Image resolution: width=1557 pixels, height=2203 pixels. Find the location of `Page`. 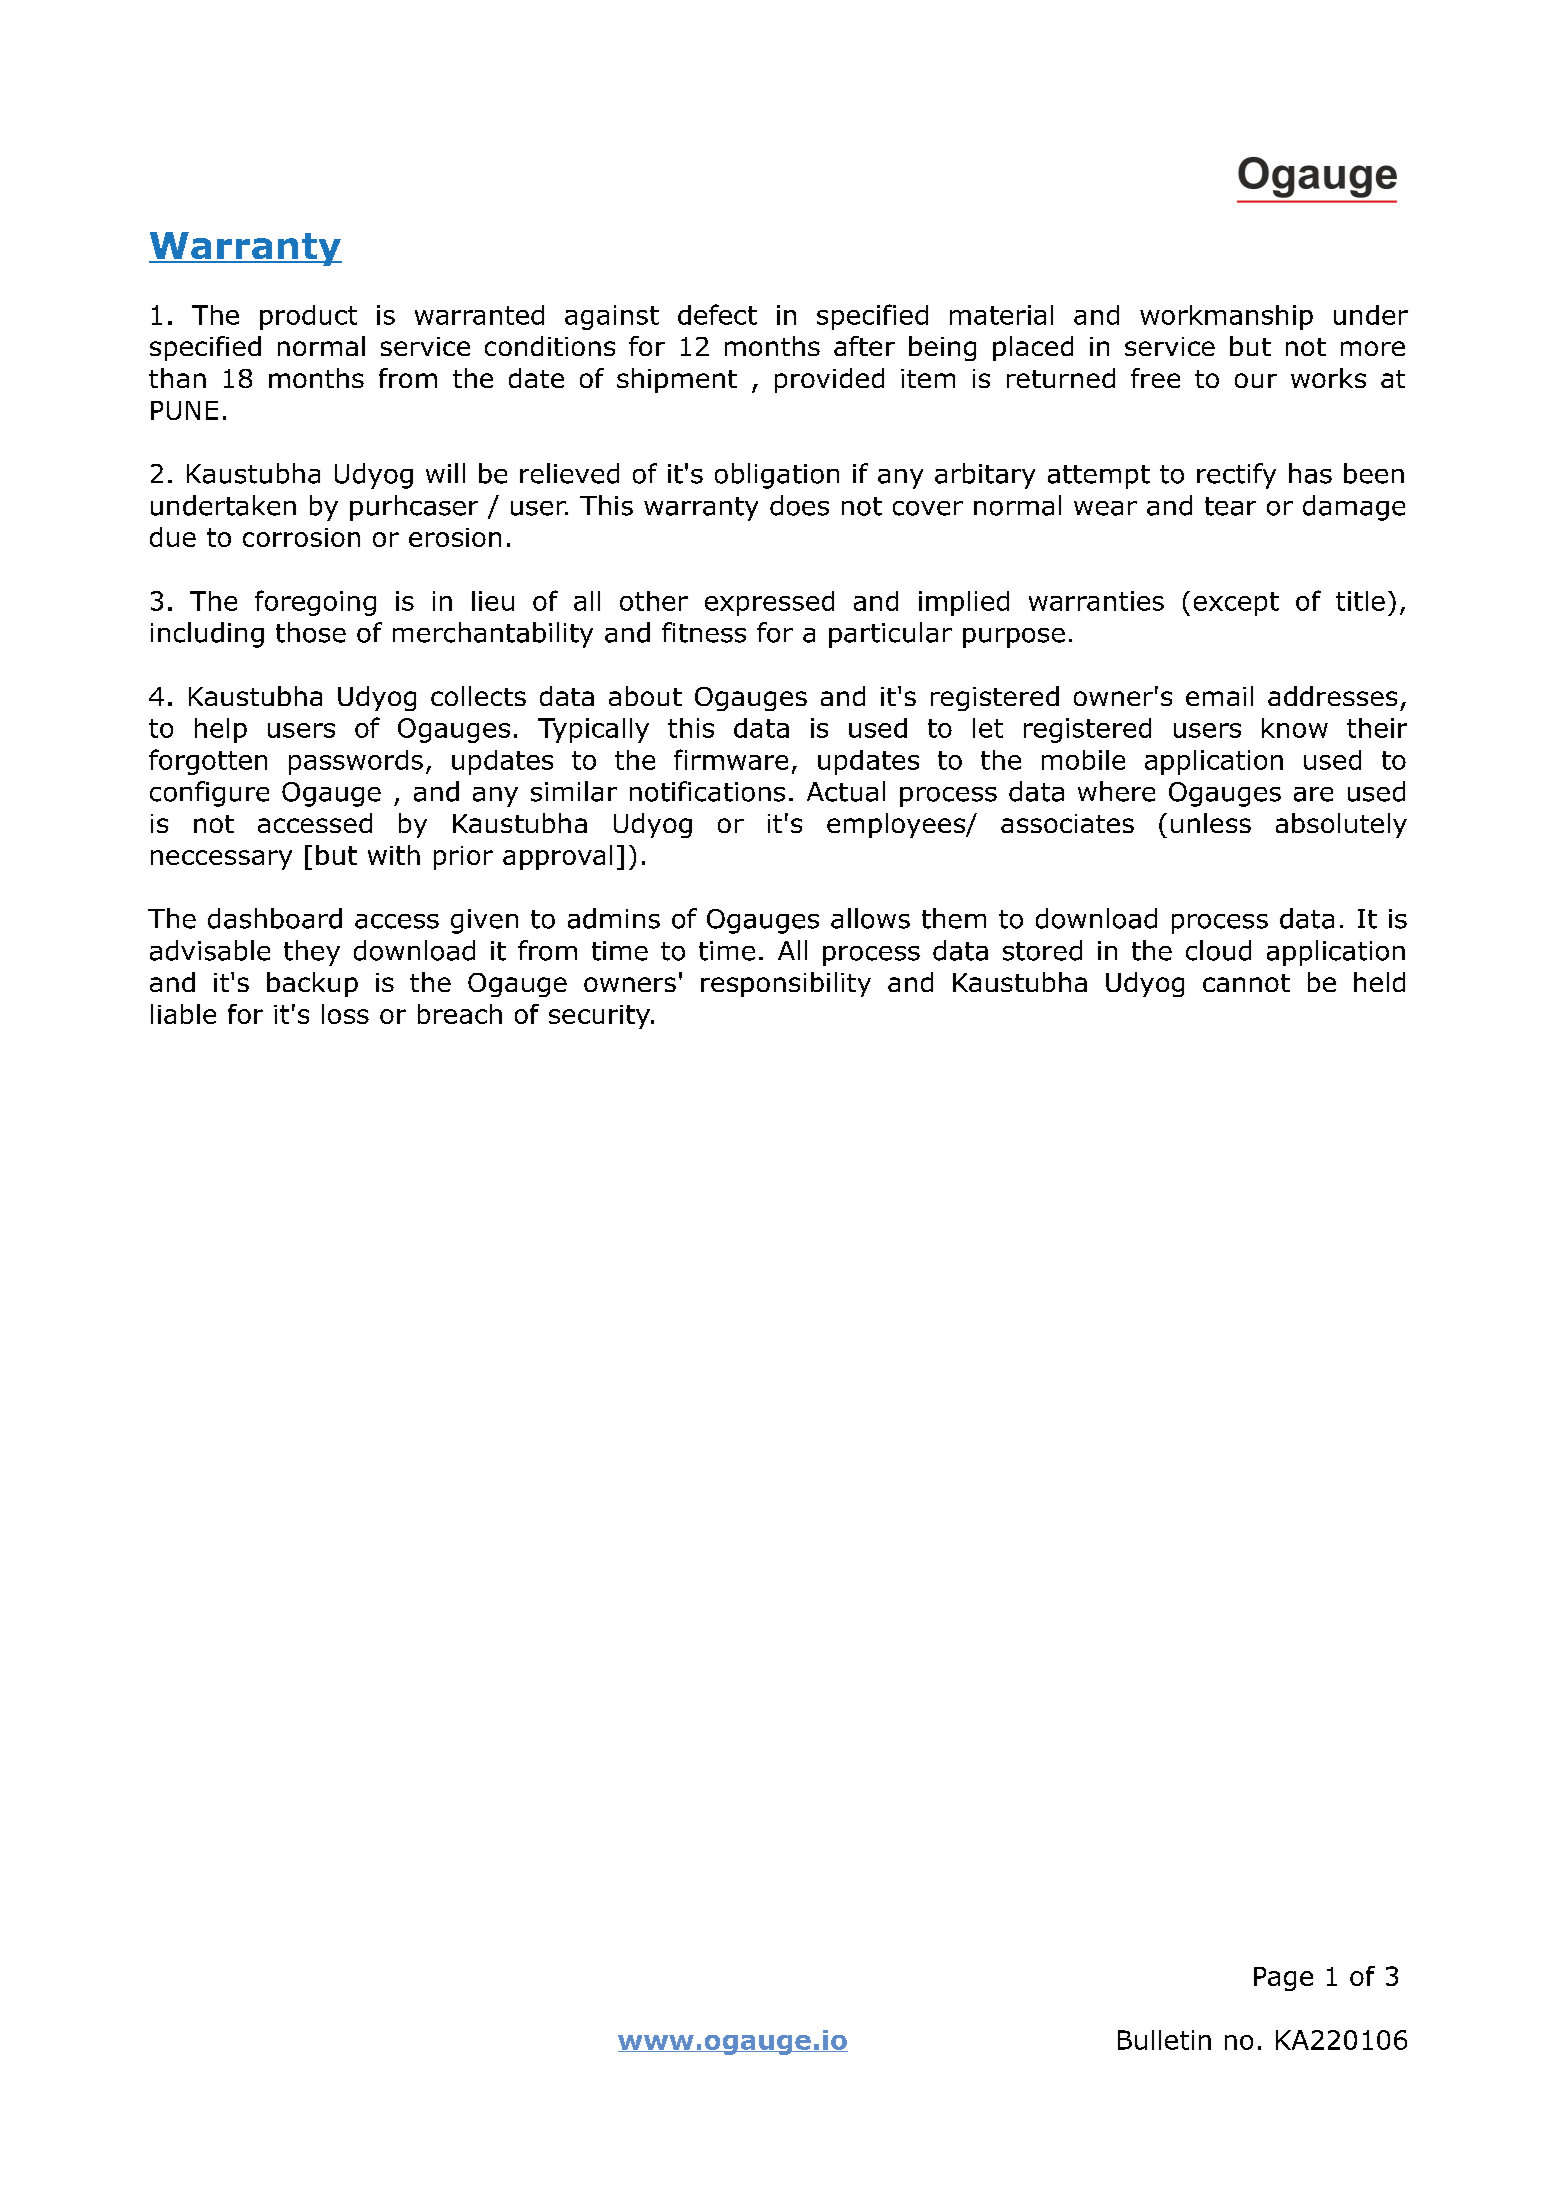

Page is located at coordinates (1283, 1979).
